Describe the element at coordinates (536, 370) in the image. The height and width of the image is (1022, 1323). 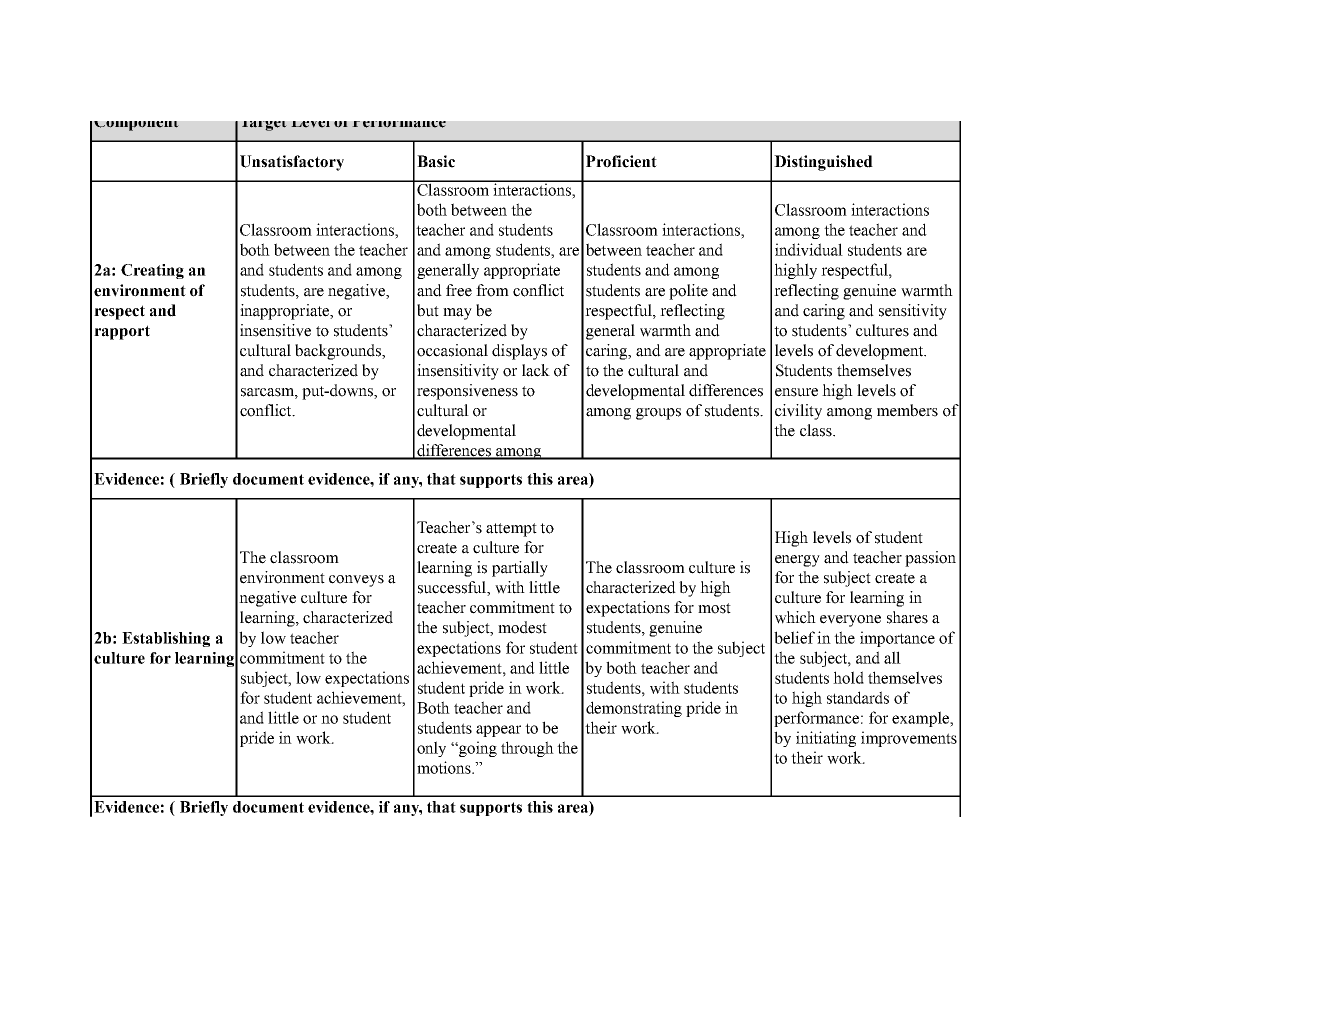
I see `lack` at that location.
